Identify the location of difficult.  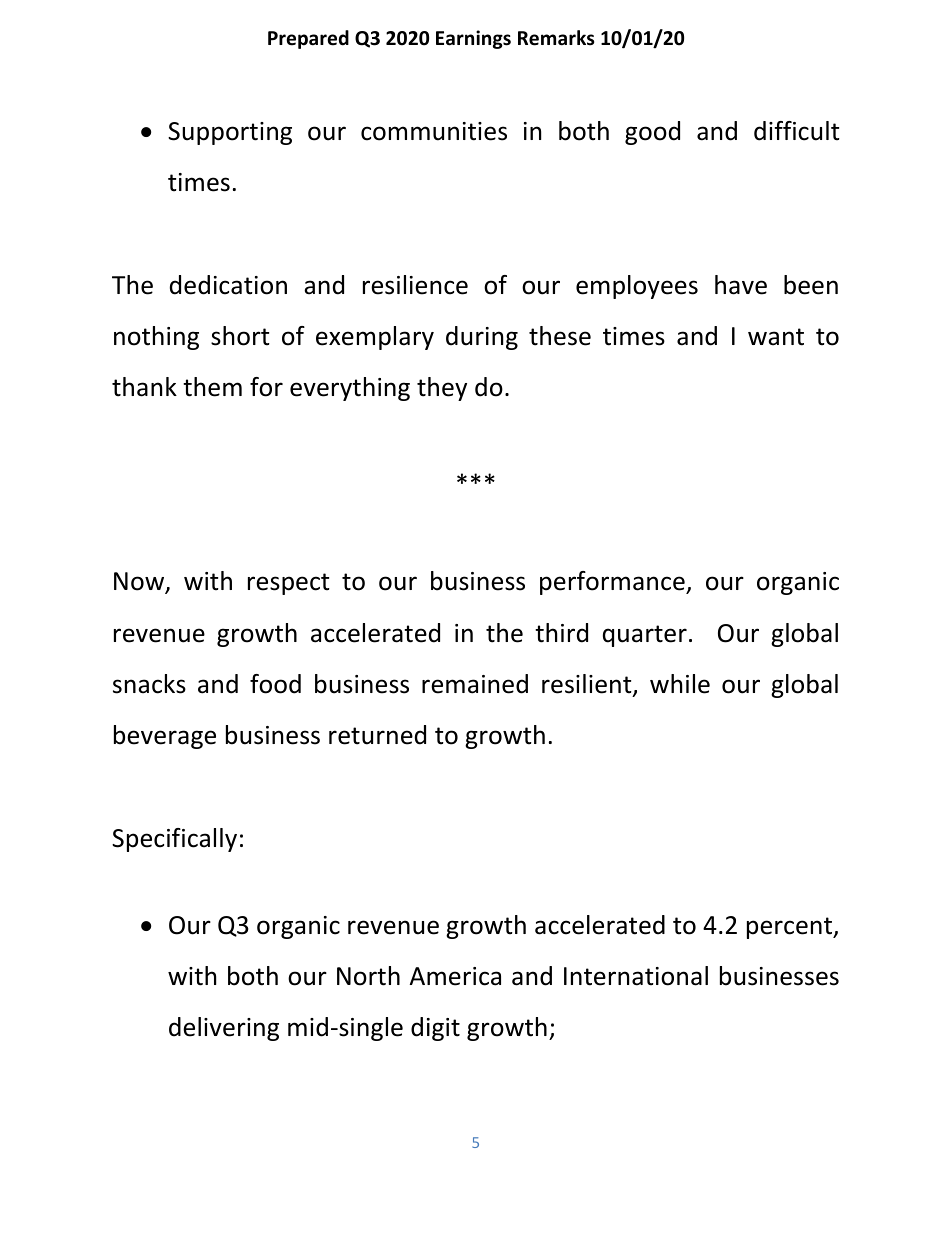
(797, 131).
